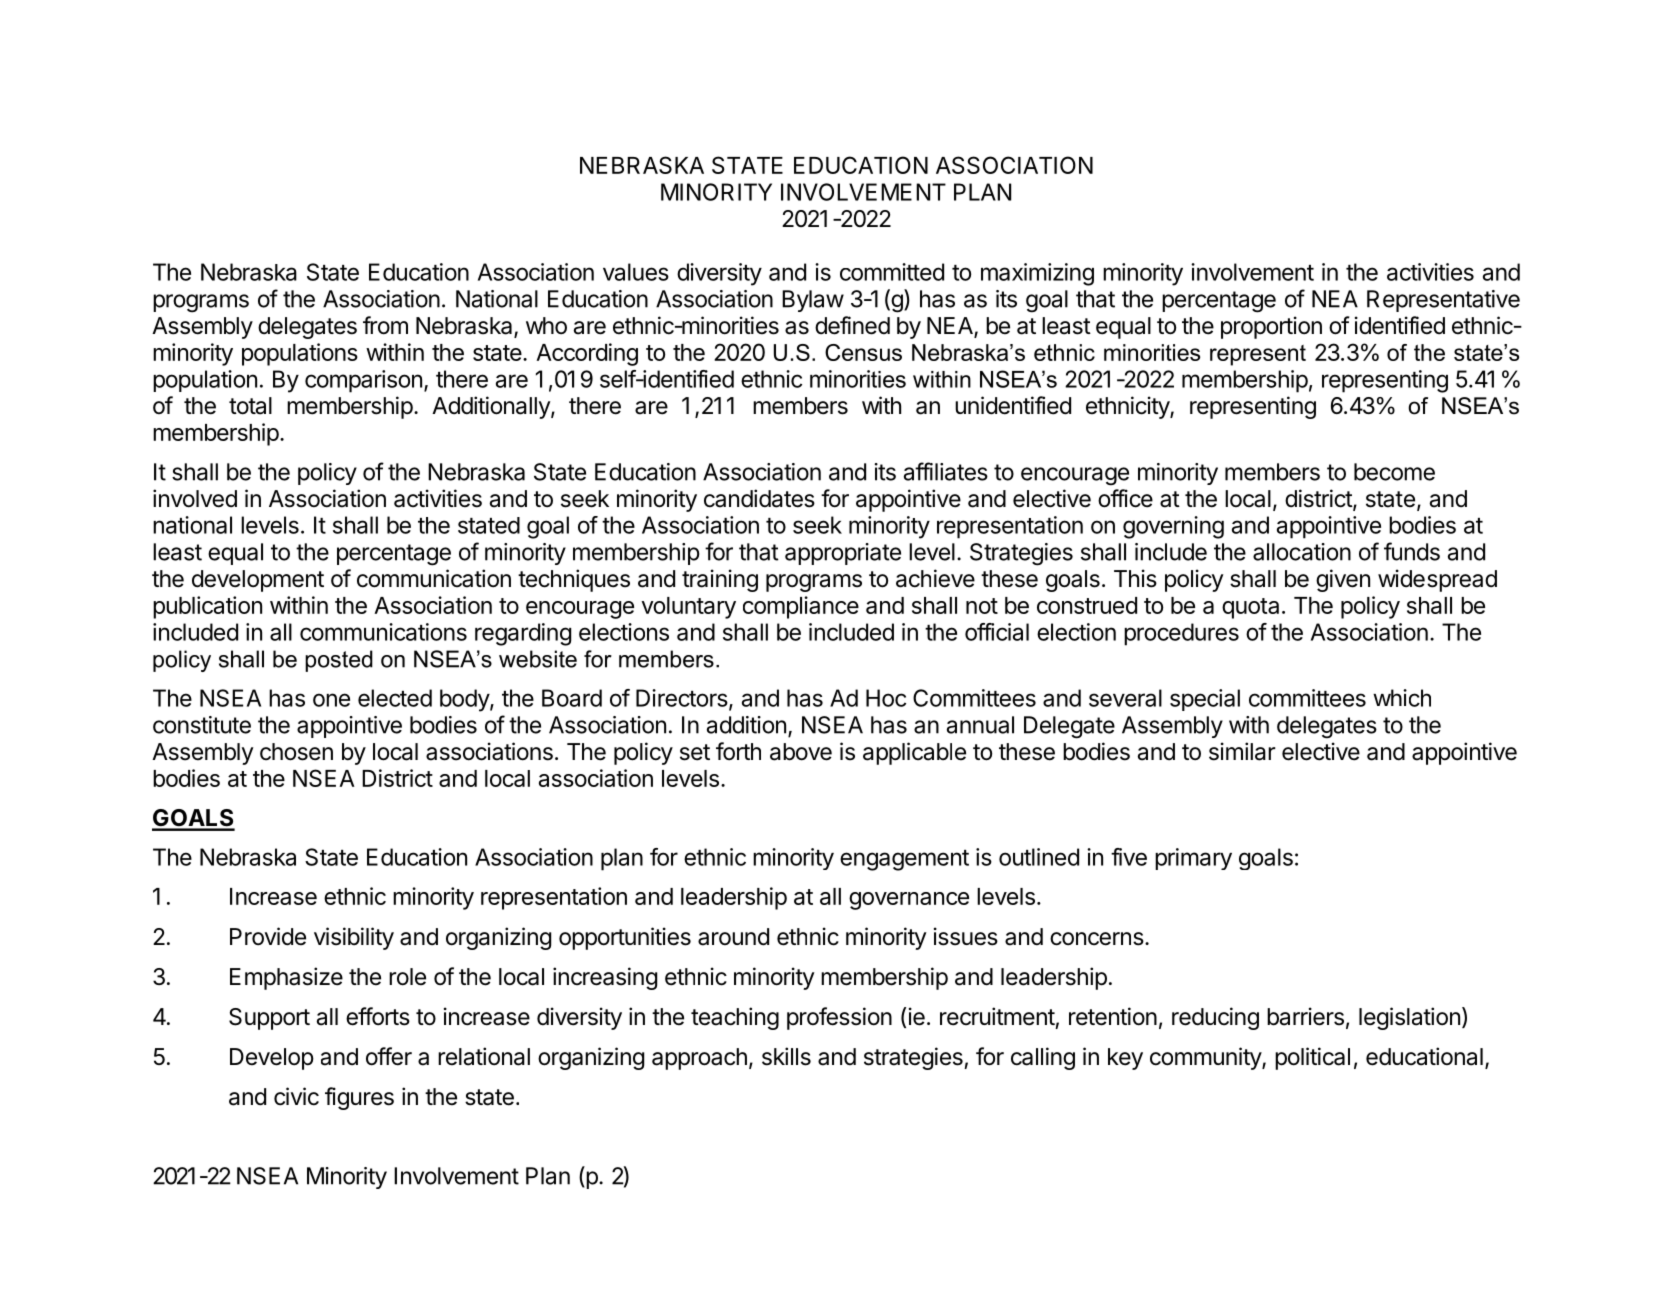 This page has width=1672, height=1292. What do you see at coordinates (389, 1056) in the page?
I see `offer` at bounding box center [389, 1056].
